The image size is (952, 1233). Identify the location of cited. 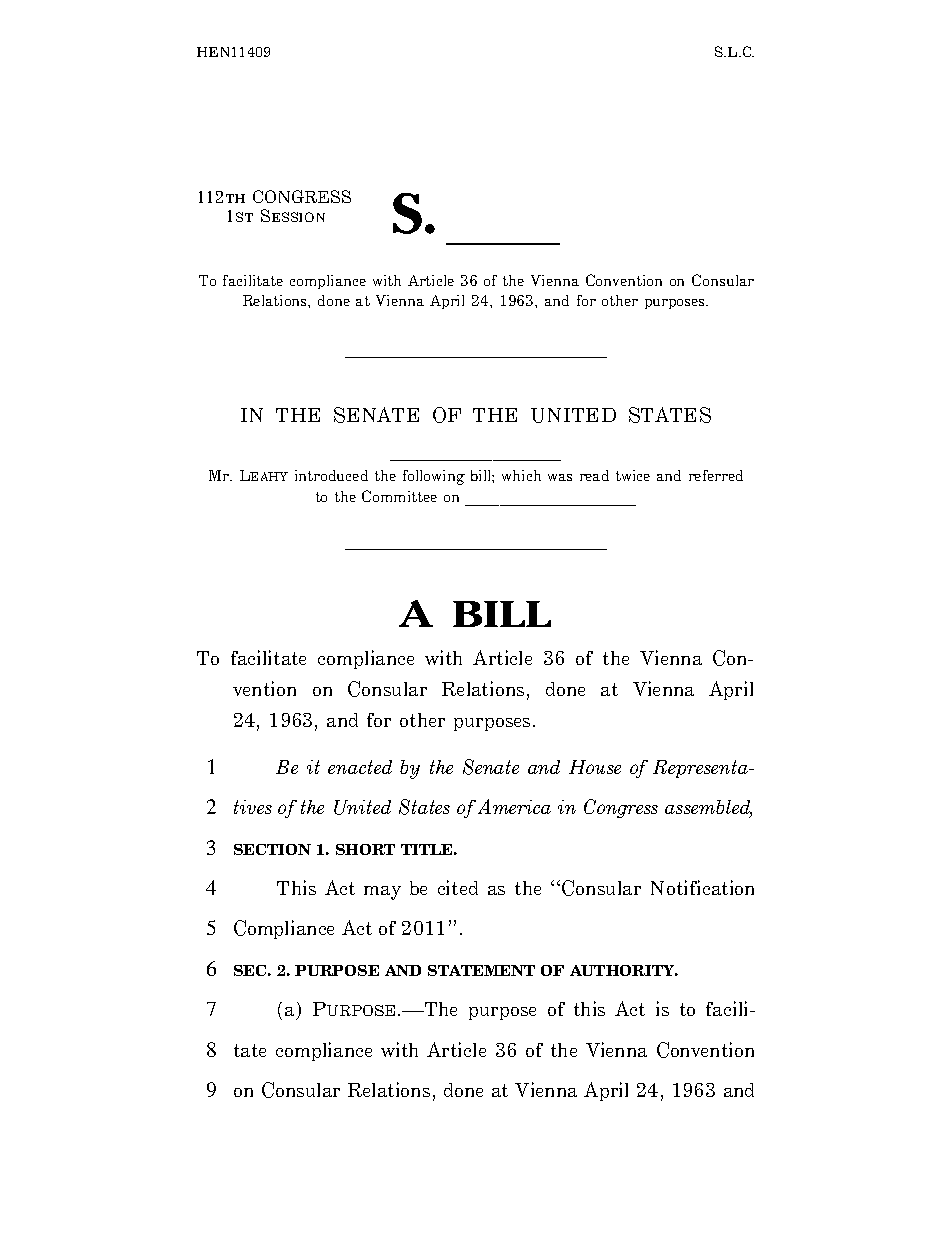
(458, 887).
